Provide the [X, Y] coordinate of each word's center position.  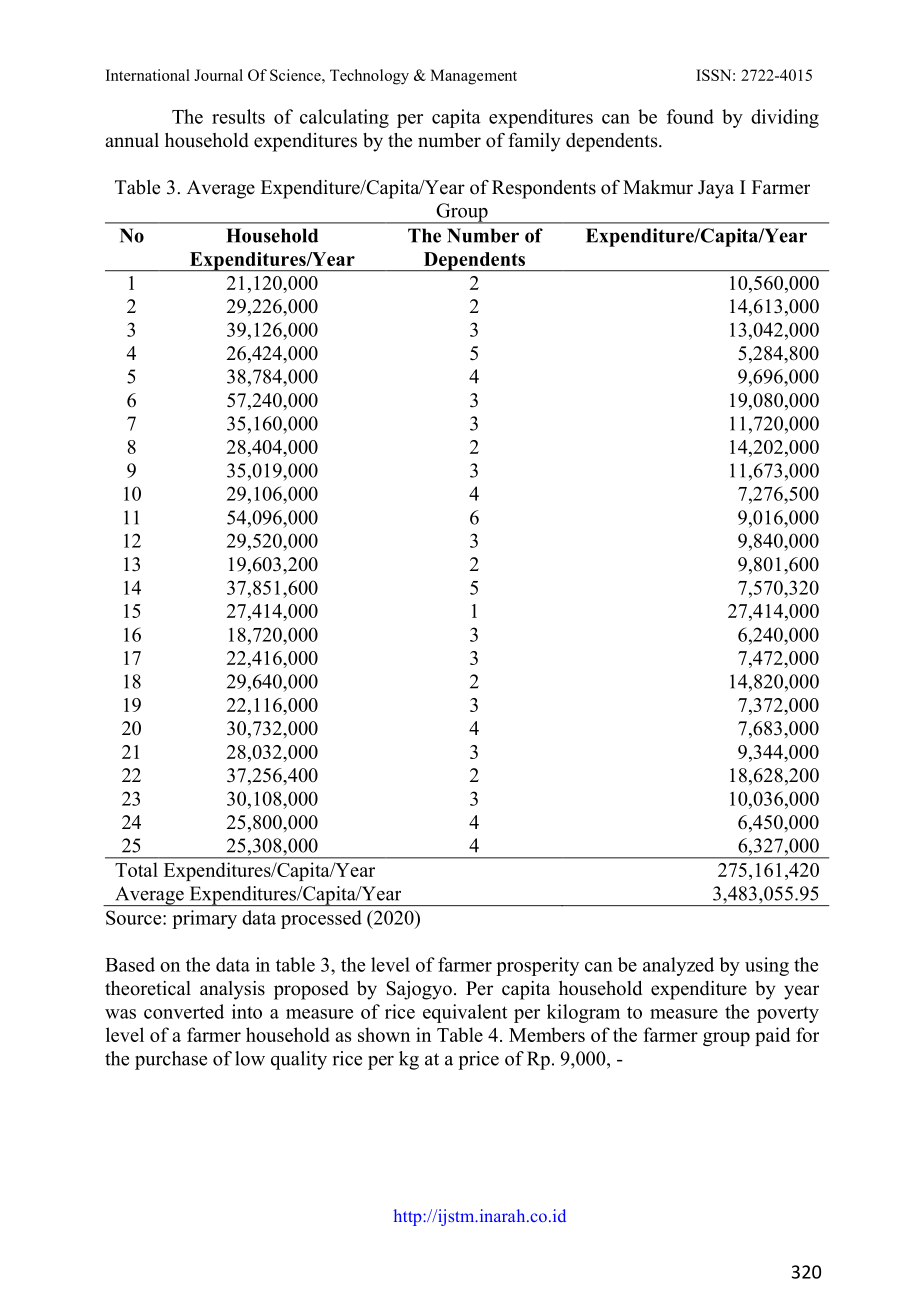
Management [473, 77]
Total [136, 869]
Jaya [716, 189]
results [238, 116]
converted [184, 1011]
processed [321, 919]
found [690, 116]
